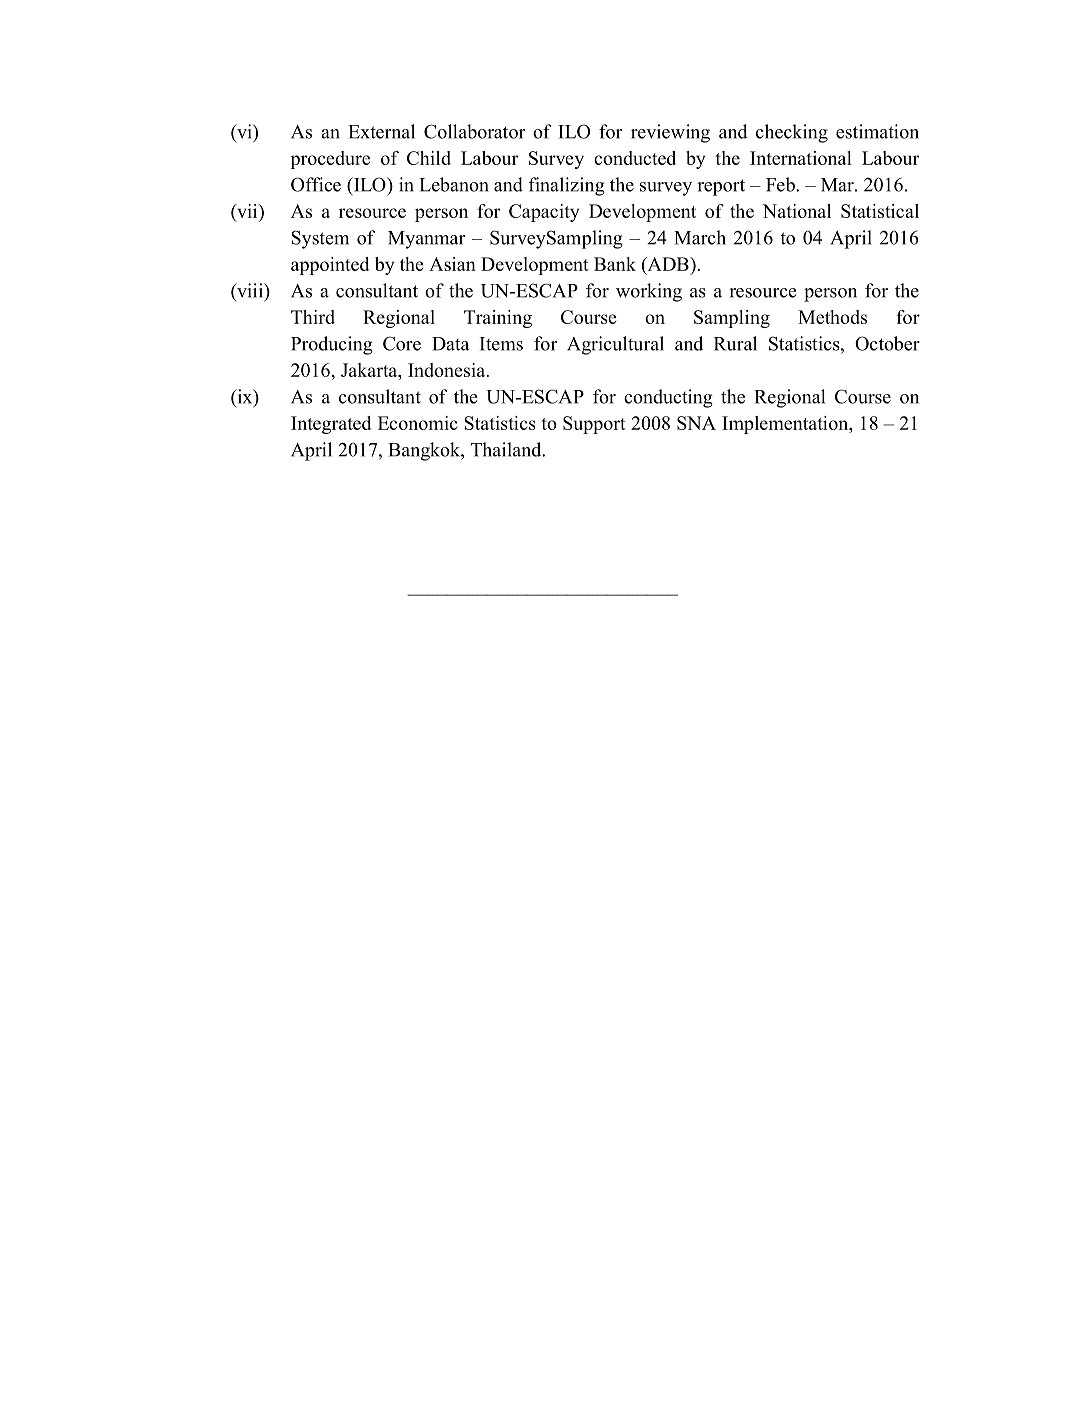 Image resolution: width=1087 pixels, height=1407 pixels. What do you see at coordinates (880, 211) in the screenshot?
I see `Statistical` at bounding box center [880, 211].
